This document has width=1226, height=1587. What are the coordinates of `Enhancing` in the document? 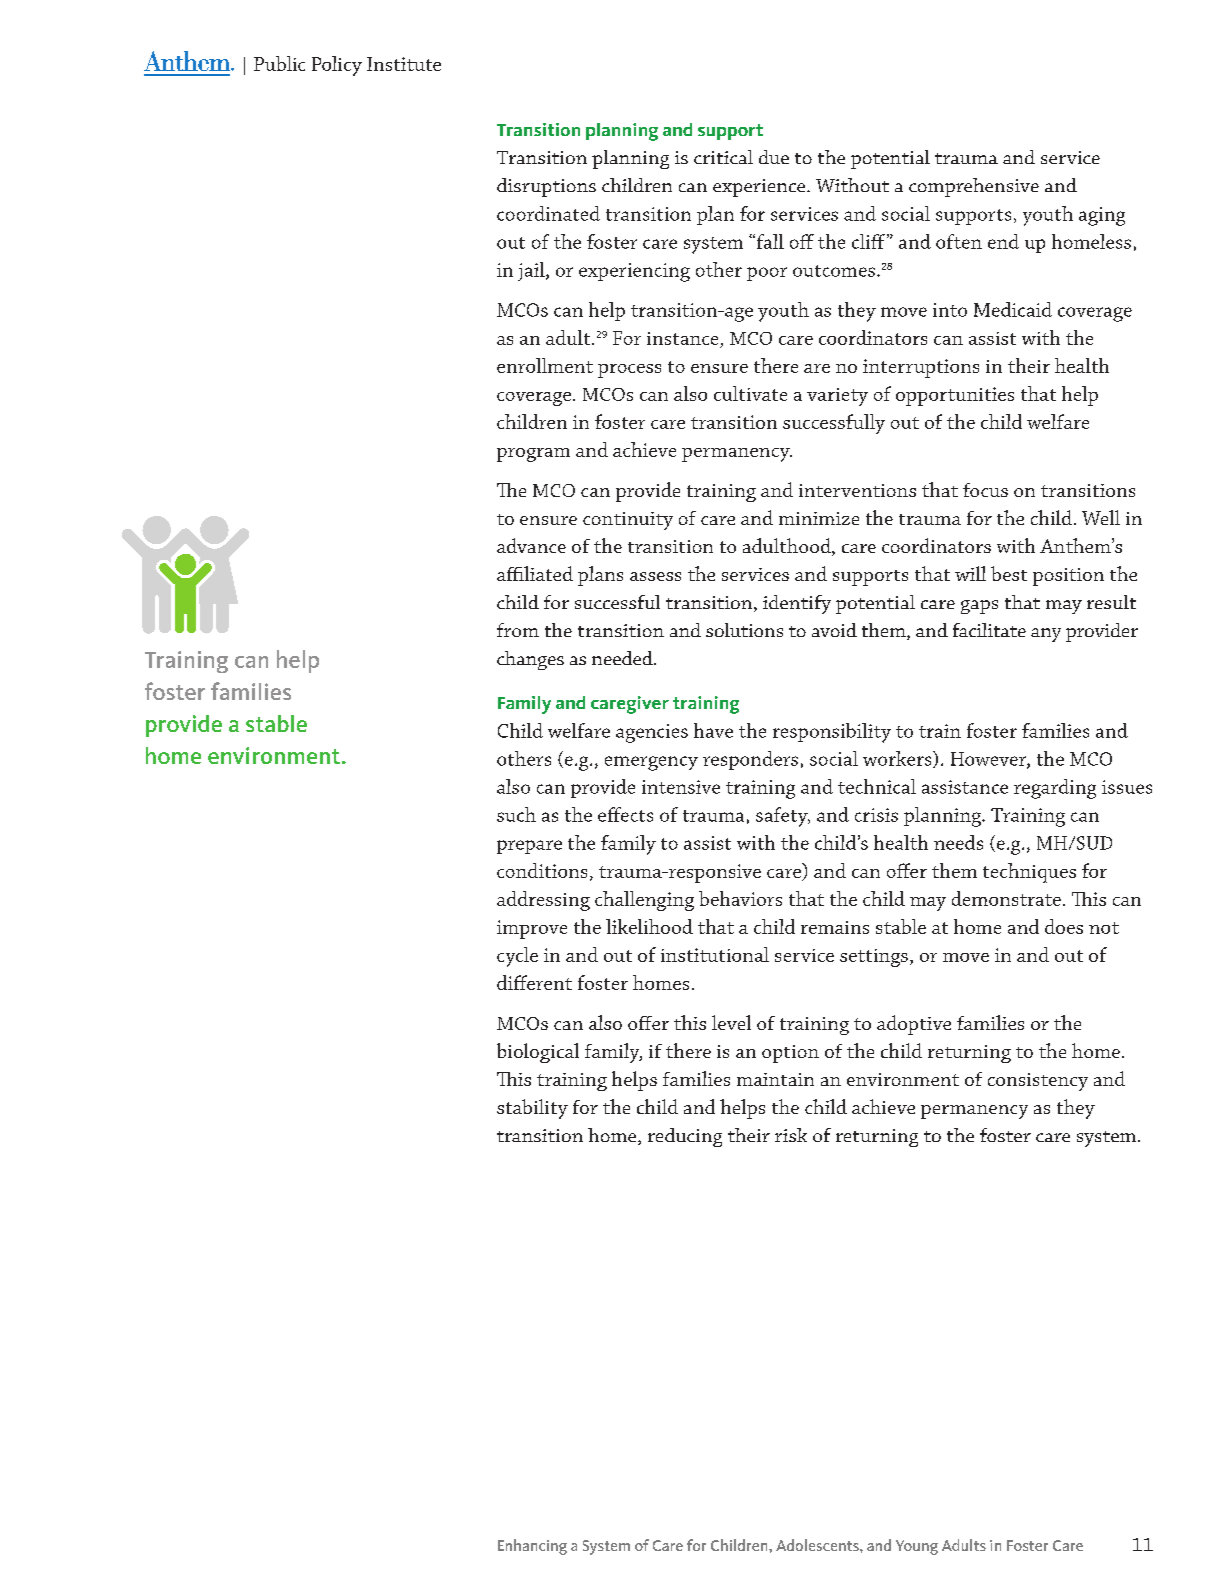 It's located at (532, 1547).
